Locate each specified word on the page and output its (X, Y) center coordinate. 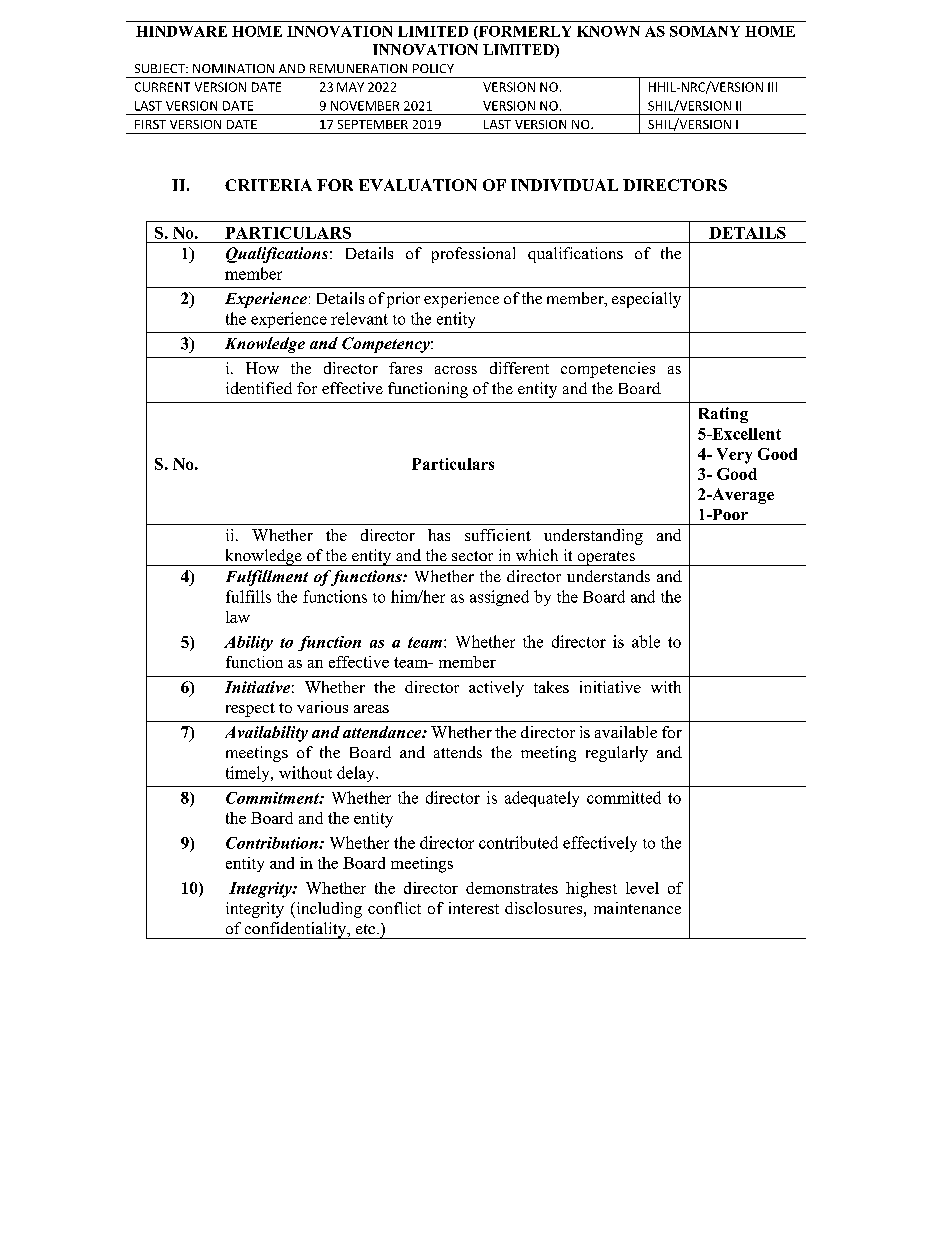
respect (250, 710)
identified (259, 388)
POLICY (433, 68)
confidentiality (296, 930)
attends (458, 752)
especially (646, 300)
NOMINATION (233, 68)
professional (473, 255)
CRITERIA (268, 185)
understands (608, 576)
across (456, 370)
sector (472, 556)
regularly (617, 754)
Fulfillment (267, 578)
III (772, 87)
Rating (723, 415)
